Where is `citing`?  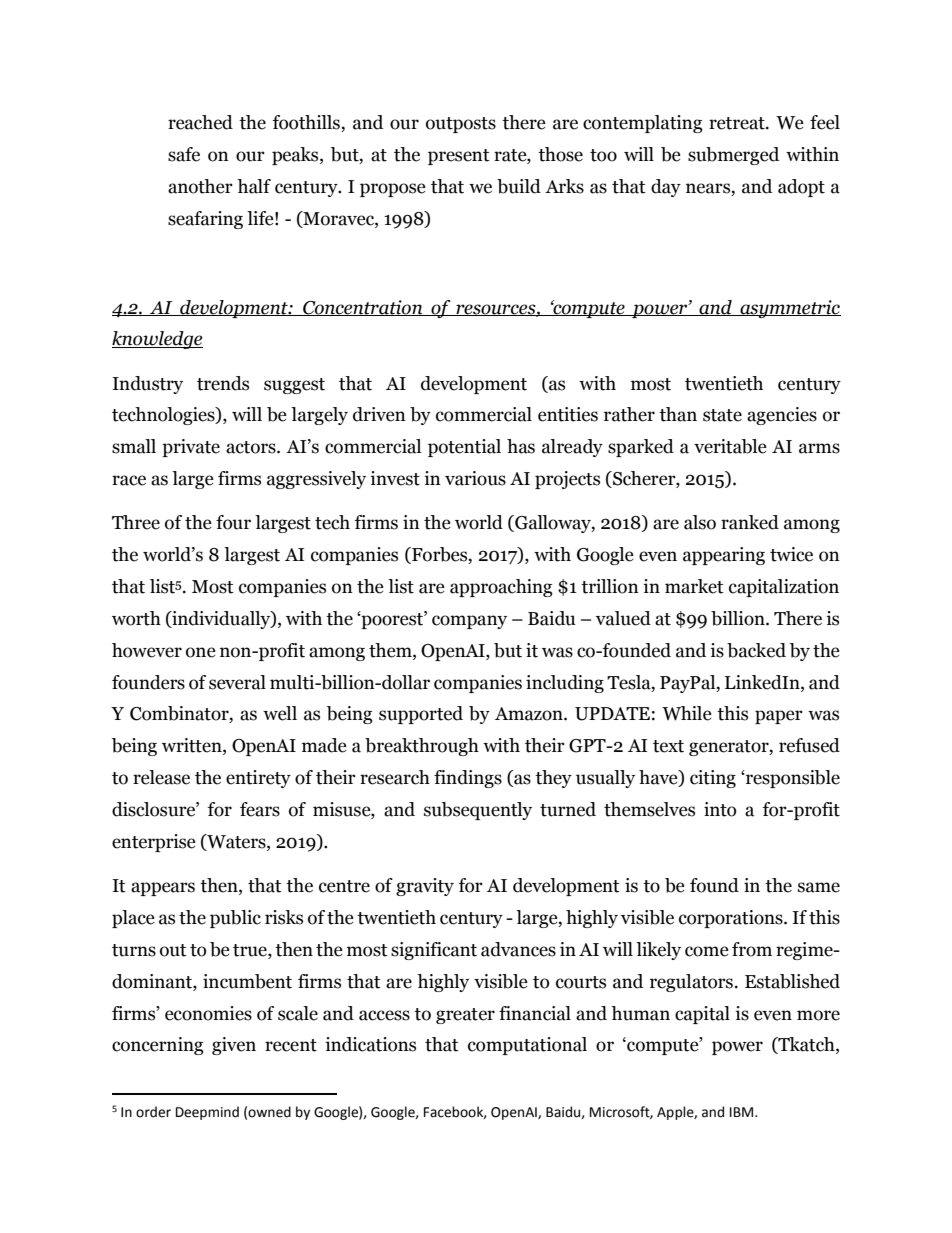 citing is located at coordinates (713, 779).
